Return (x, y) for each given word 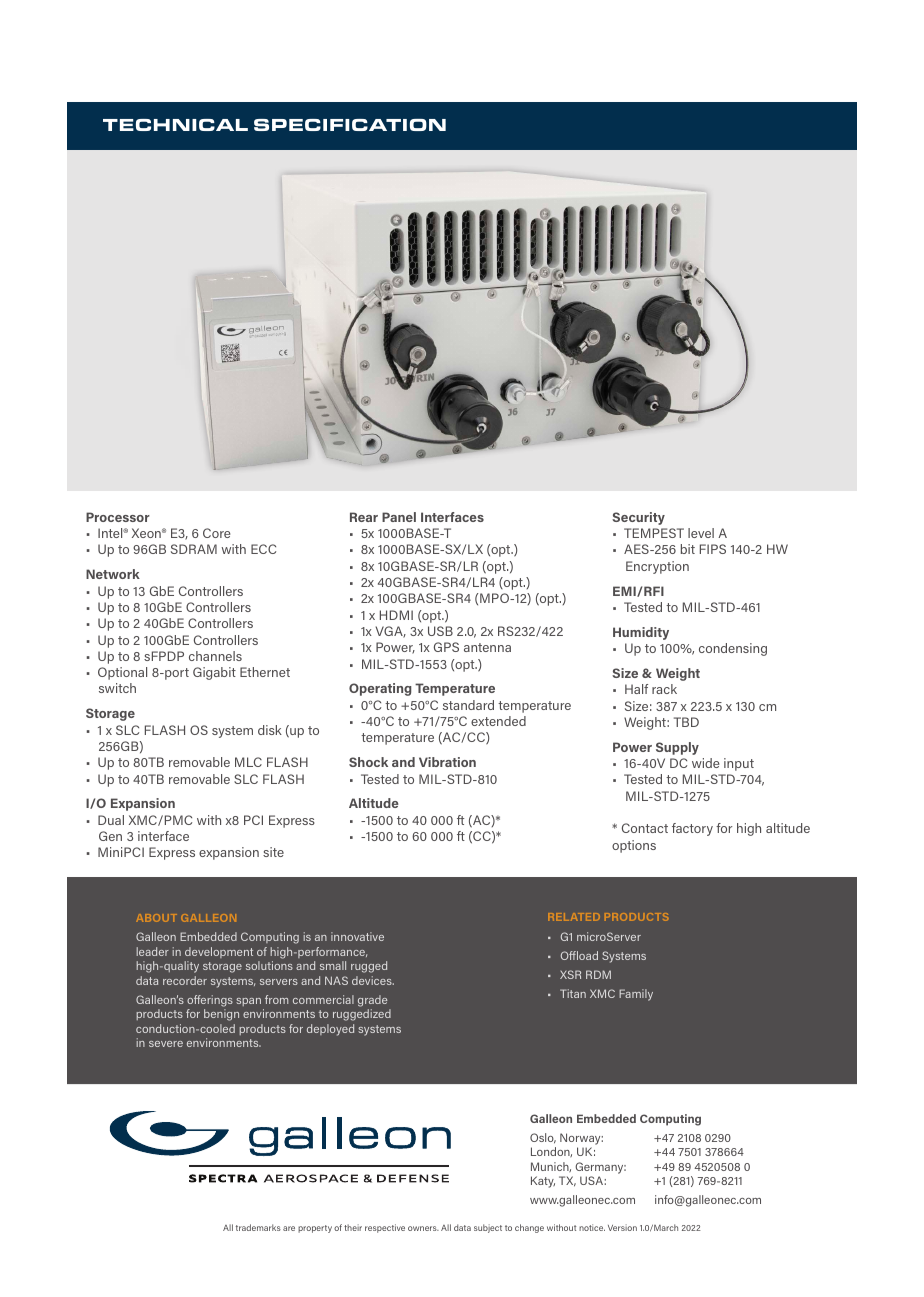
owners (423, 1228)
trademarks (258, 1227)
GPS (446, 647)
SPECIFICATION (350, 125)
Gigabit (214, 673)
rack (664, 689)
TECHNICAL (175, 125)
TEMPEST (654, 533)
